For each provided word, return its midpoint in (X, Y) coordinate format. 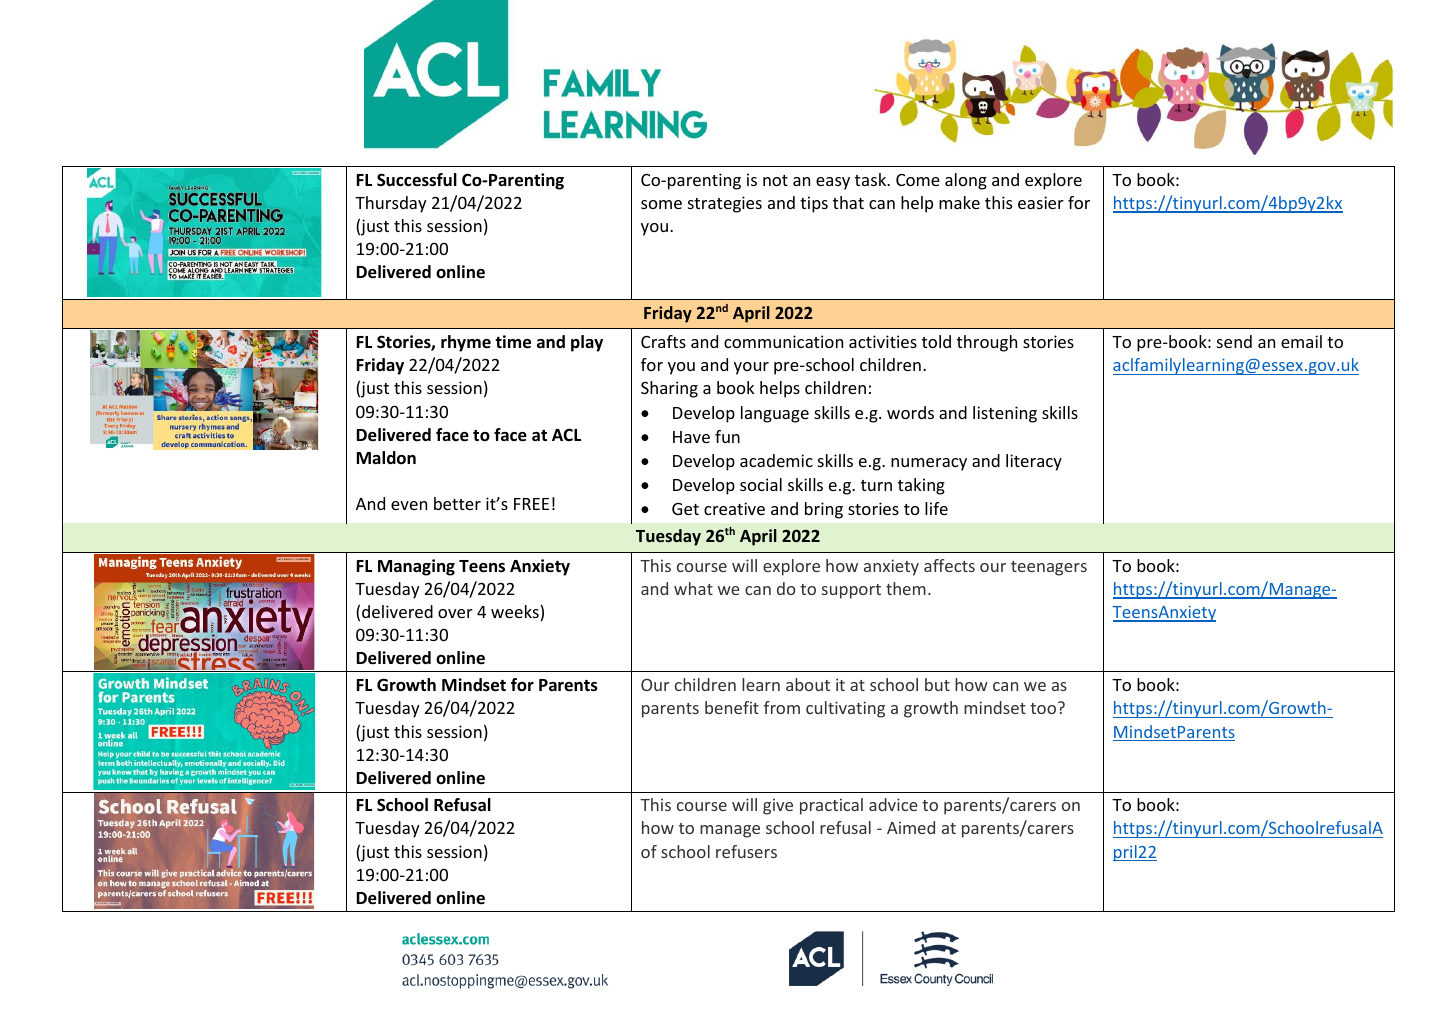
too (1044, 708)
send (1234, 341)
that (848, 202)
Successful (417, 180)
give (778, 806)
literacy (1034, 462)
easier (1041, 202)
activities (883, 341)
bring (824, 510)
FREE (531, 504)
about (808, 684)
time (513, 342)
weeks (516, 613)
